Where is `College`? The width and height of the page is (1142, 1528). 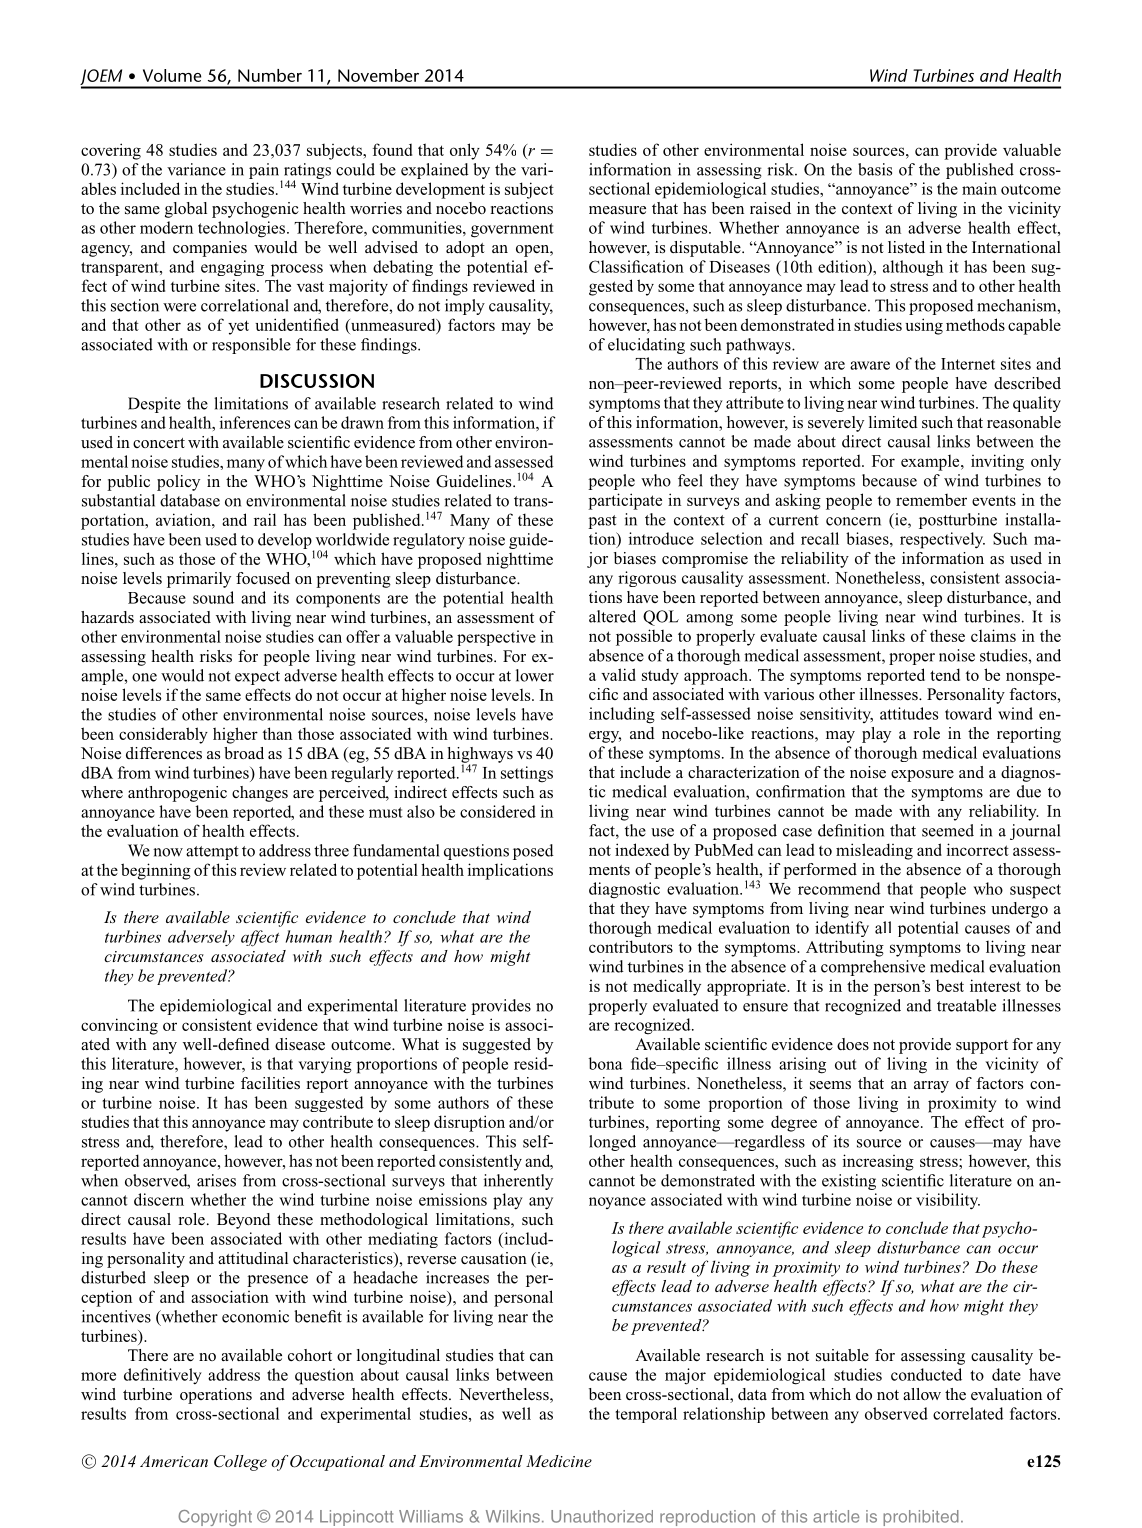
College is located at coordinates (240, 1463).
